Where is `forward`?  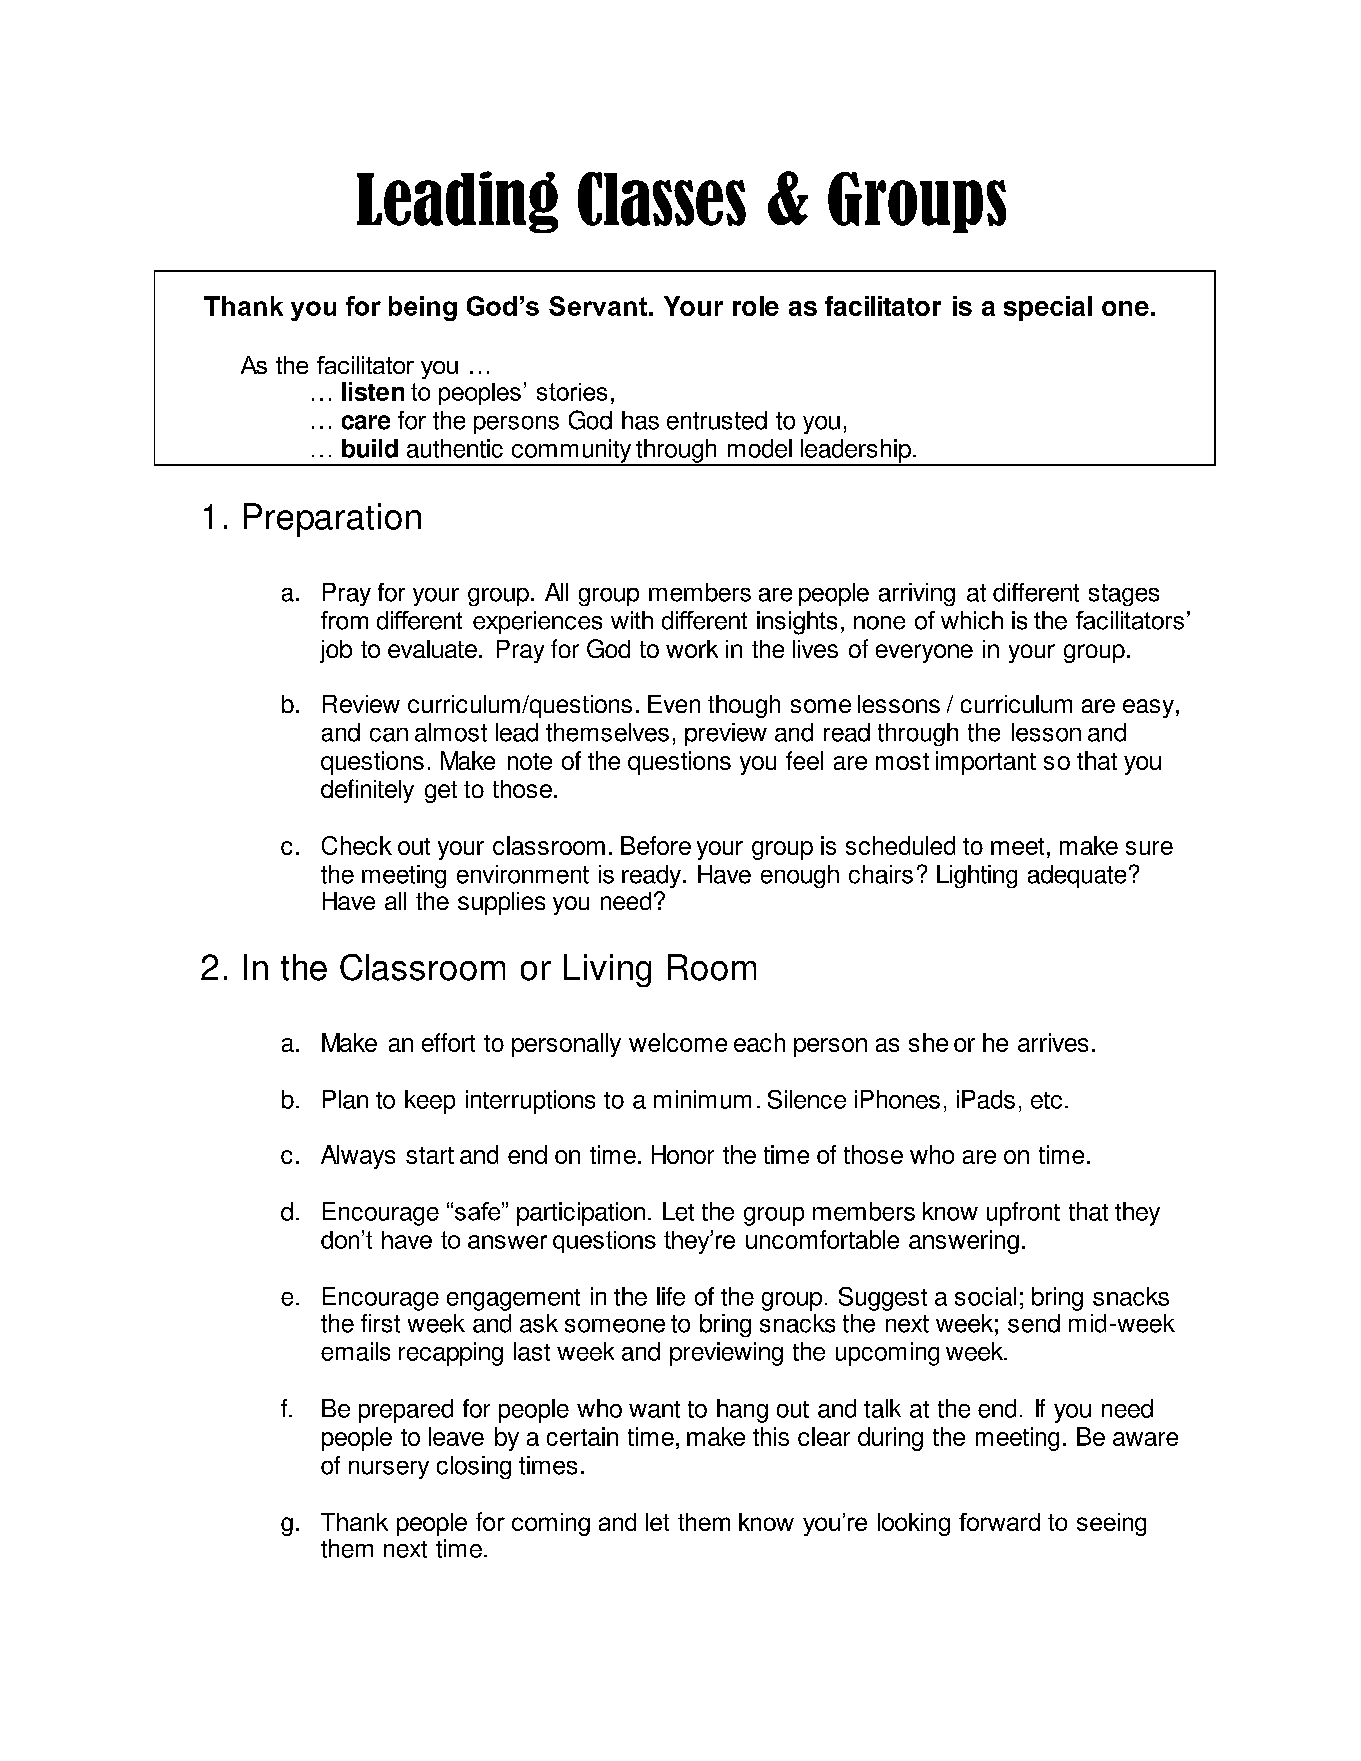
forward is located at coordinates (999, 1522).
